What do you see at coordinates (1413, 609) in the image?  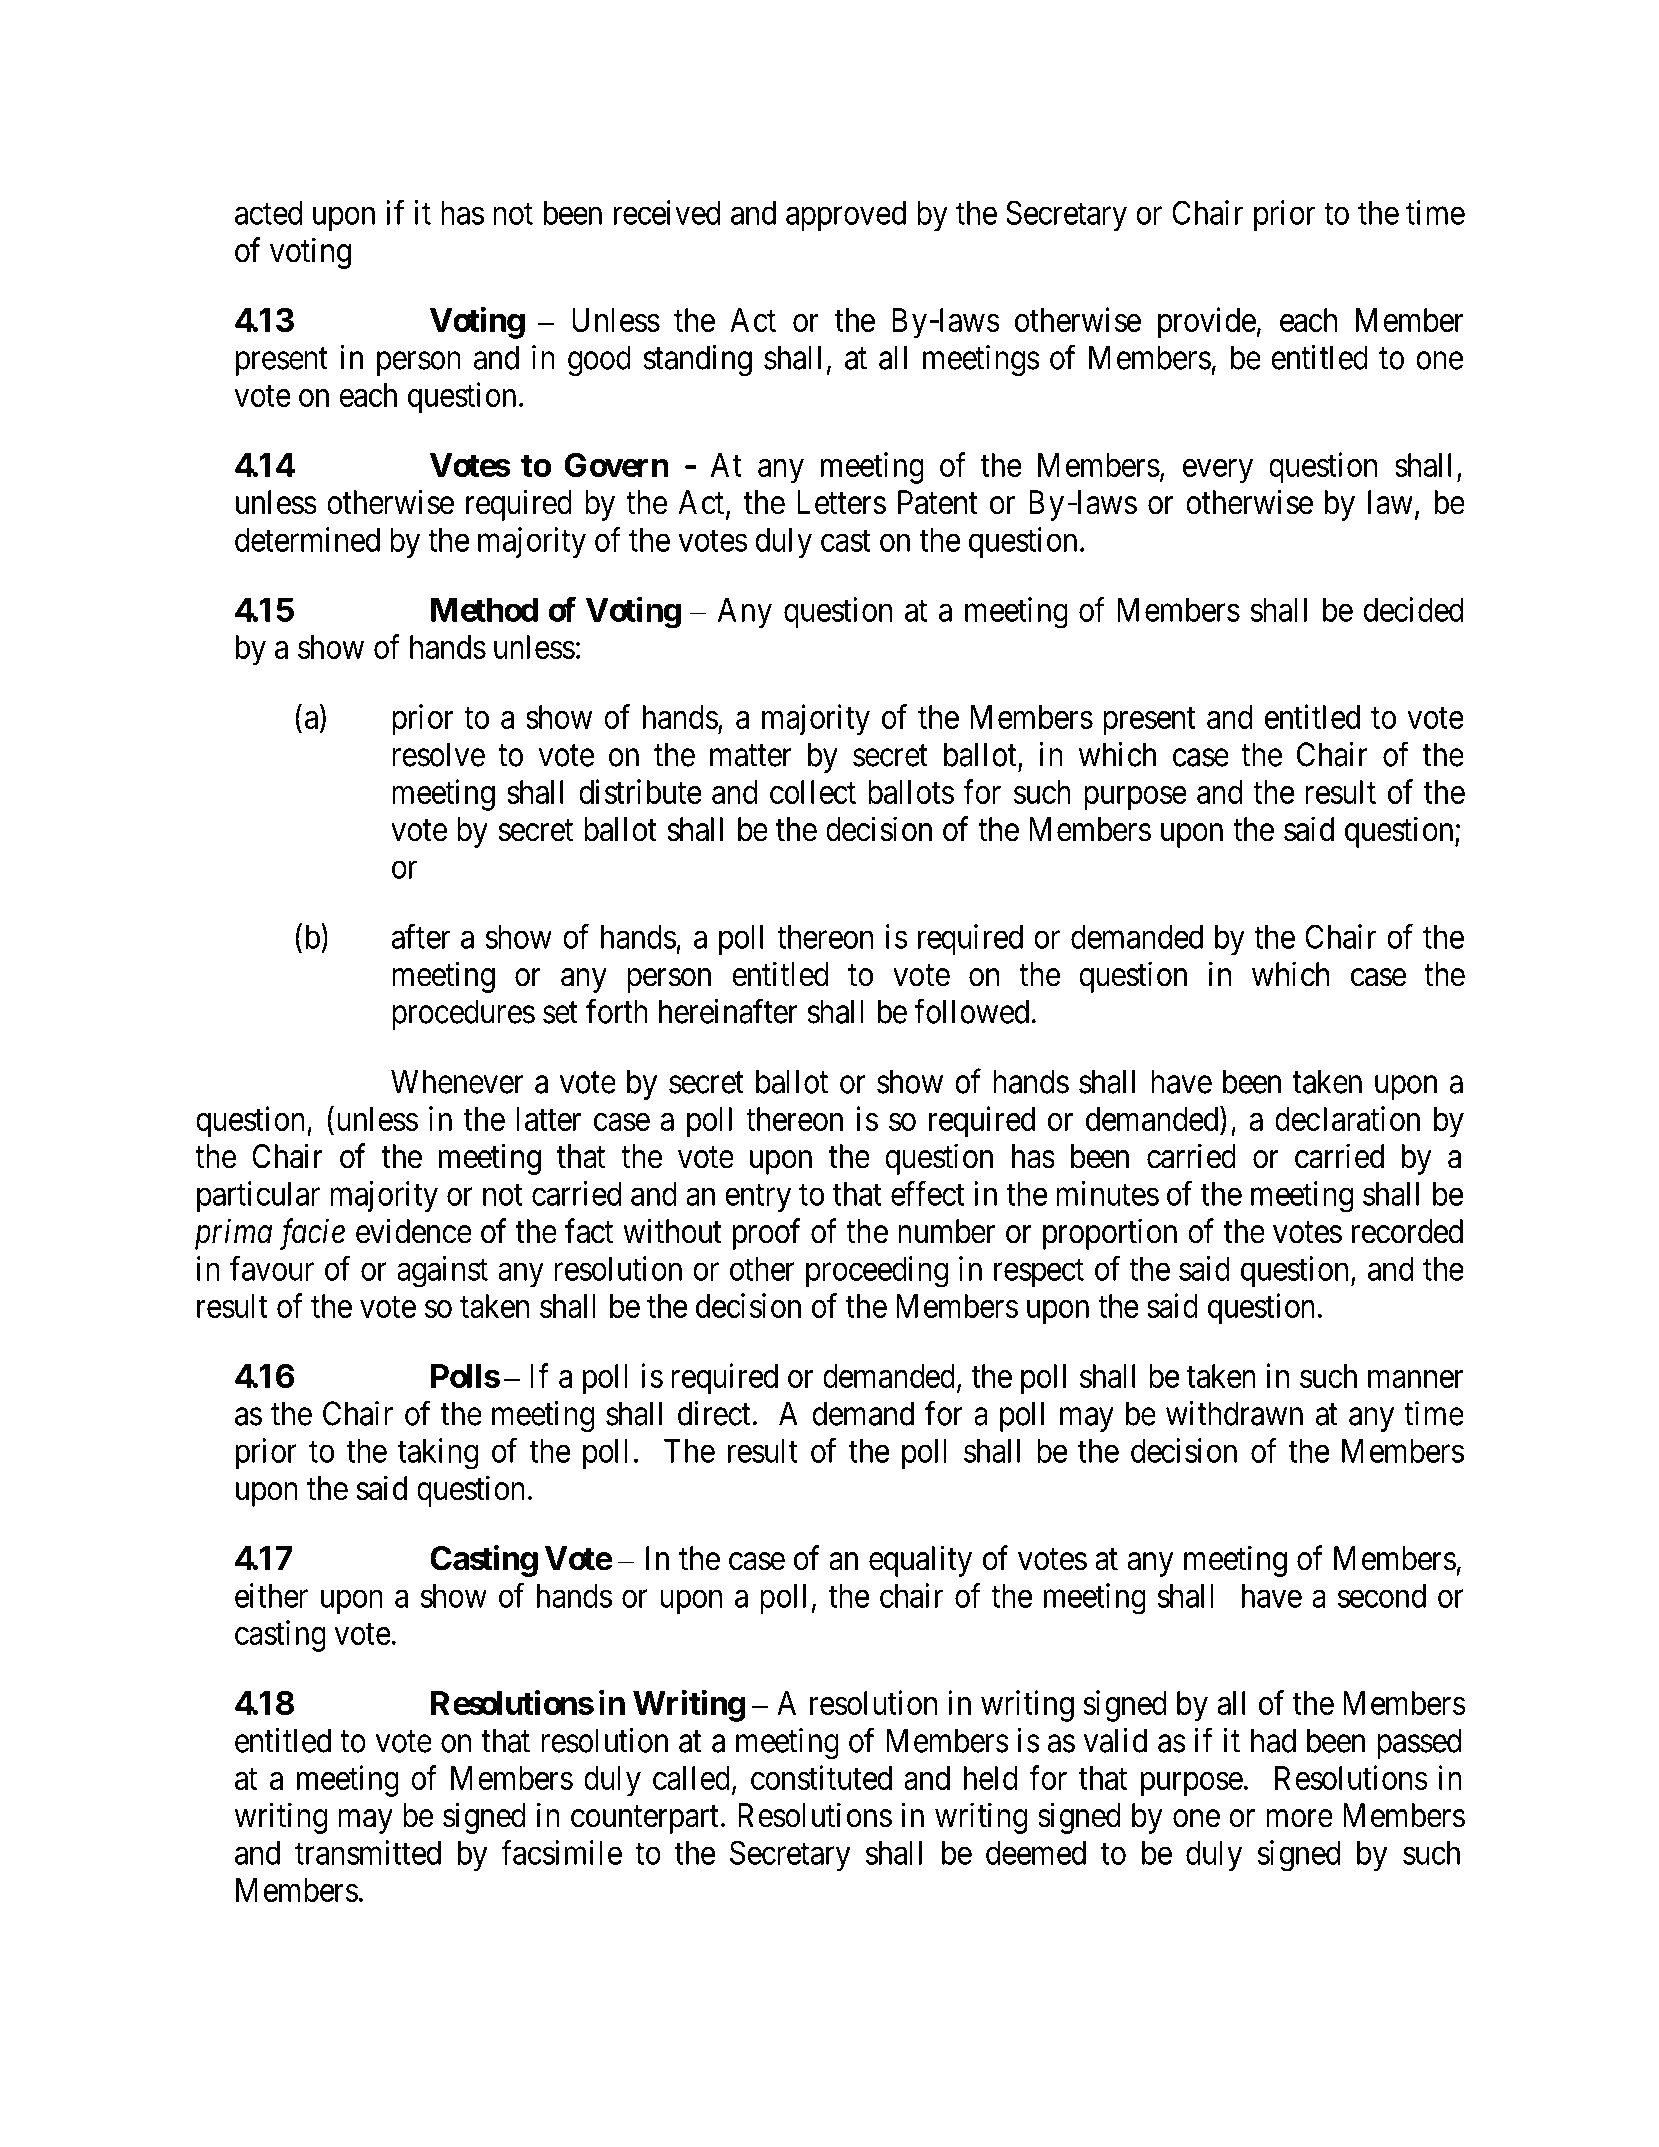 I see `decided` at bounding box center [1413, 609].
